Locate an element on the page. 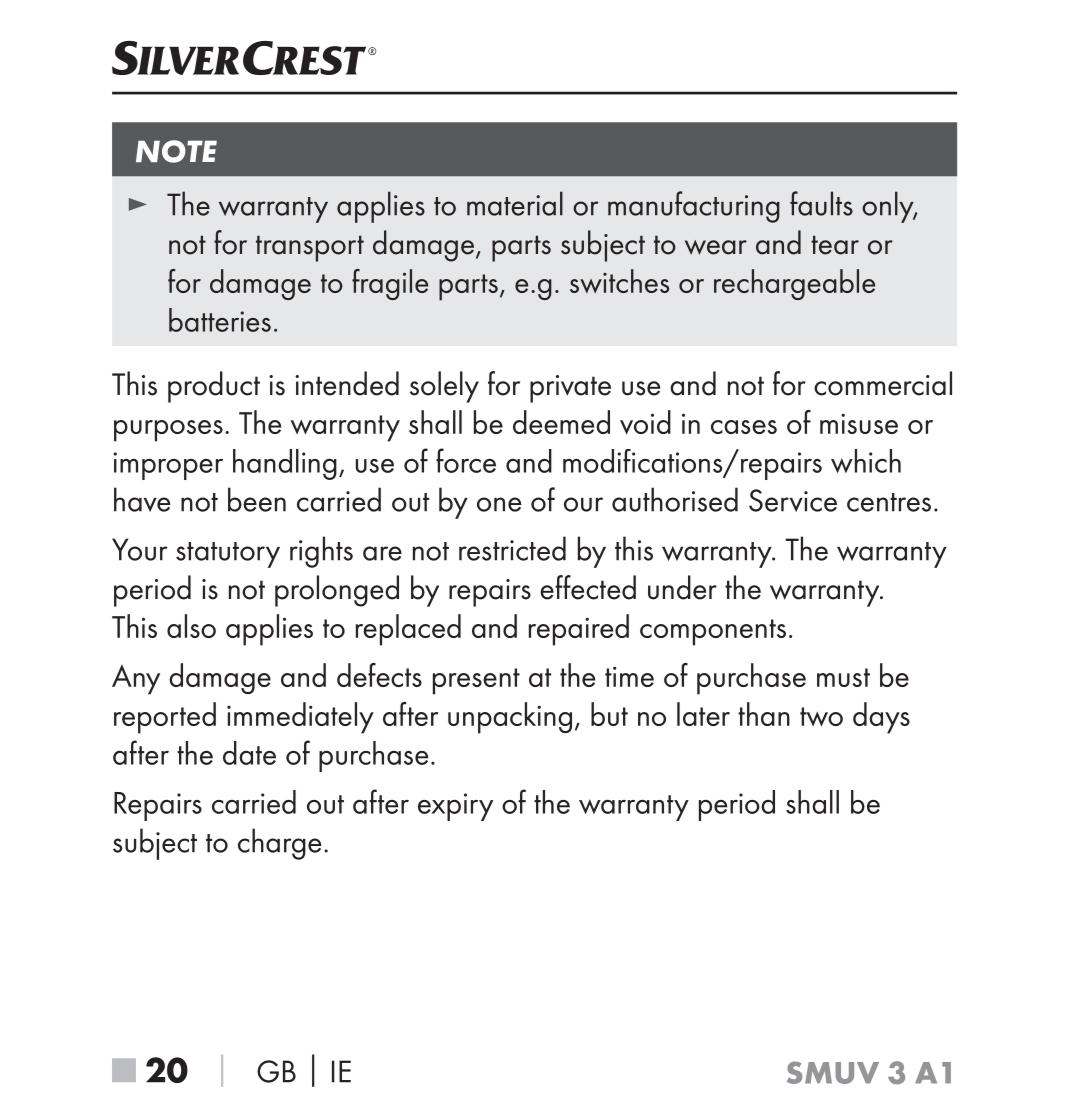  switches is located at coordinates (619, 281).
